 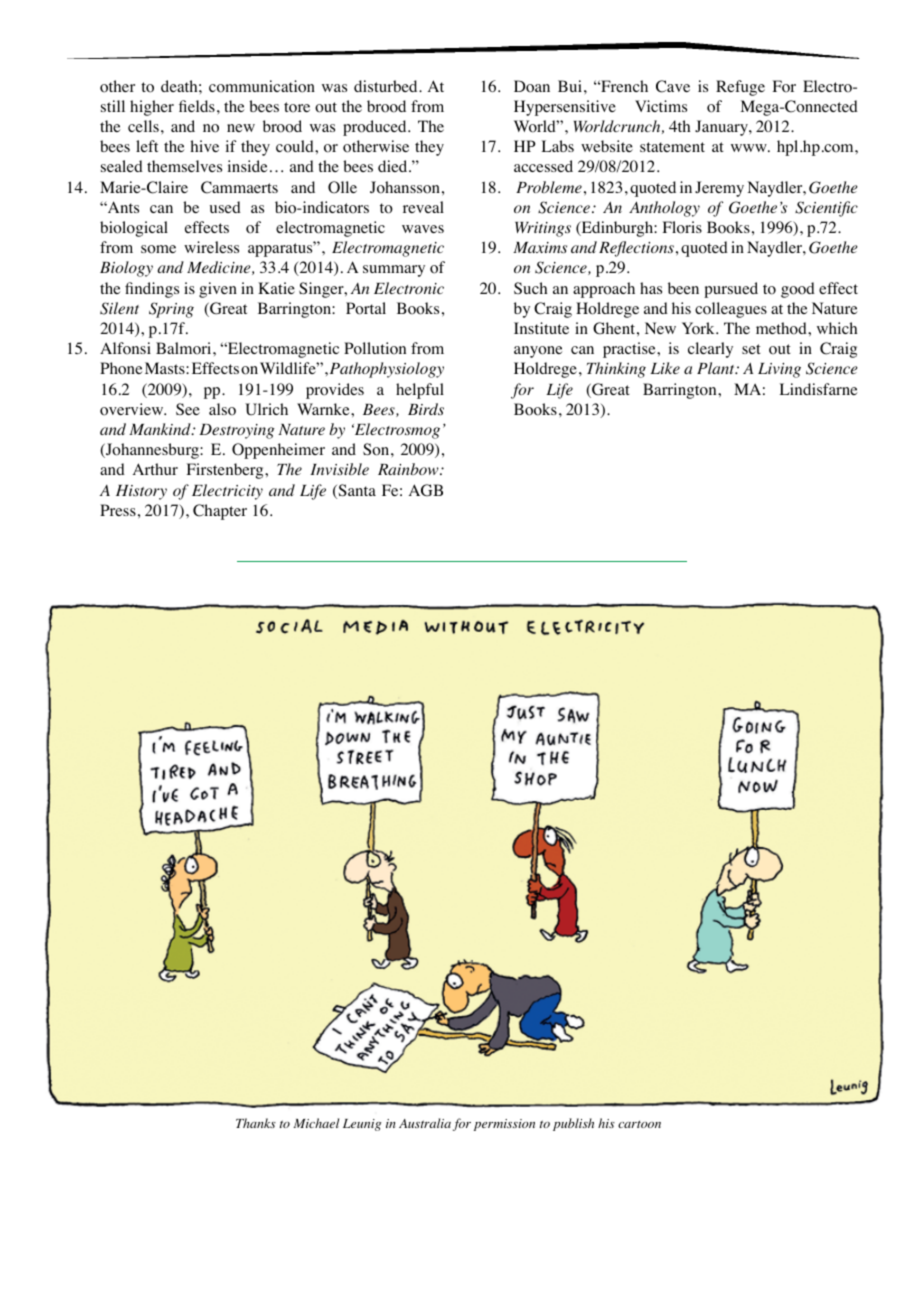 What do you see at coordinates (426, 490) in the screenshot?
I see `AGB` at bounding box center [426, 490].
